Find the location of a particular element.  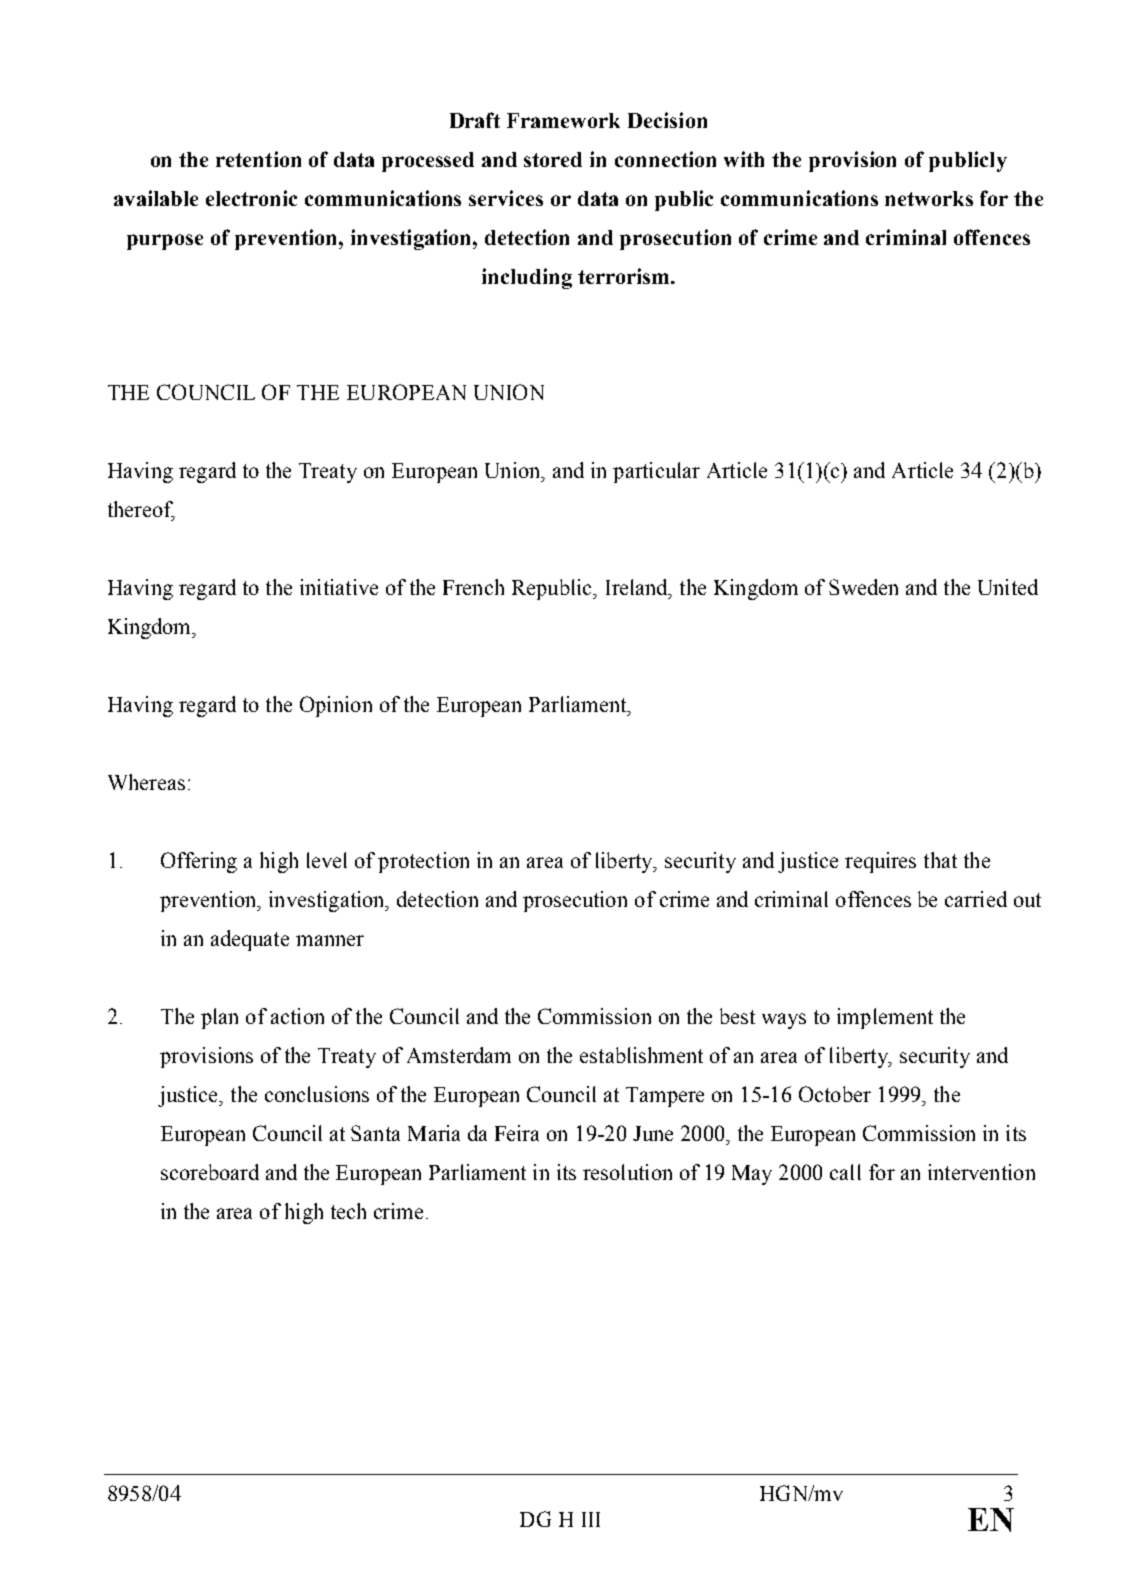

stored is located at coordinates (553, 159).
